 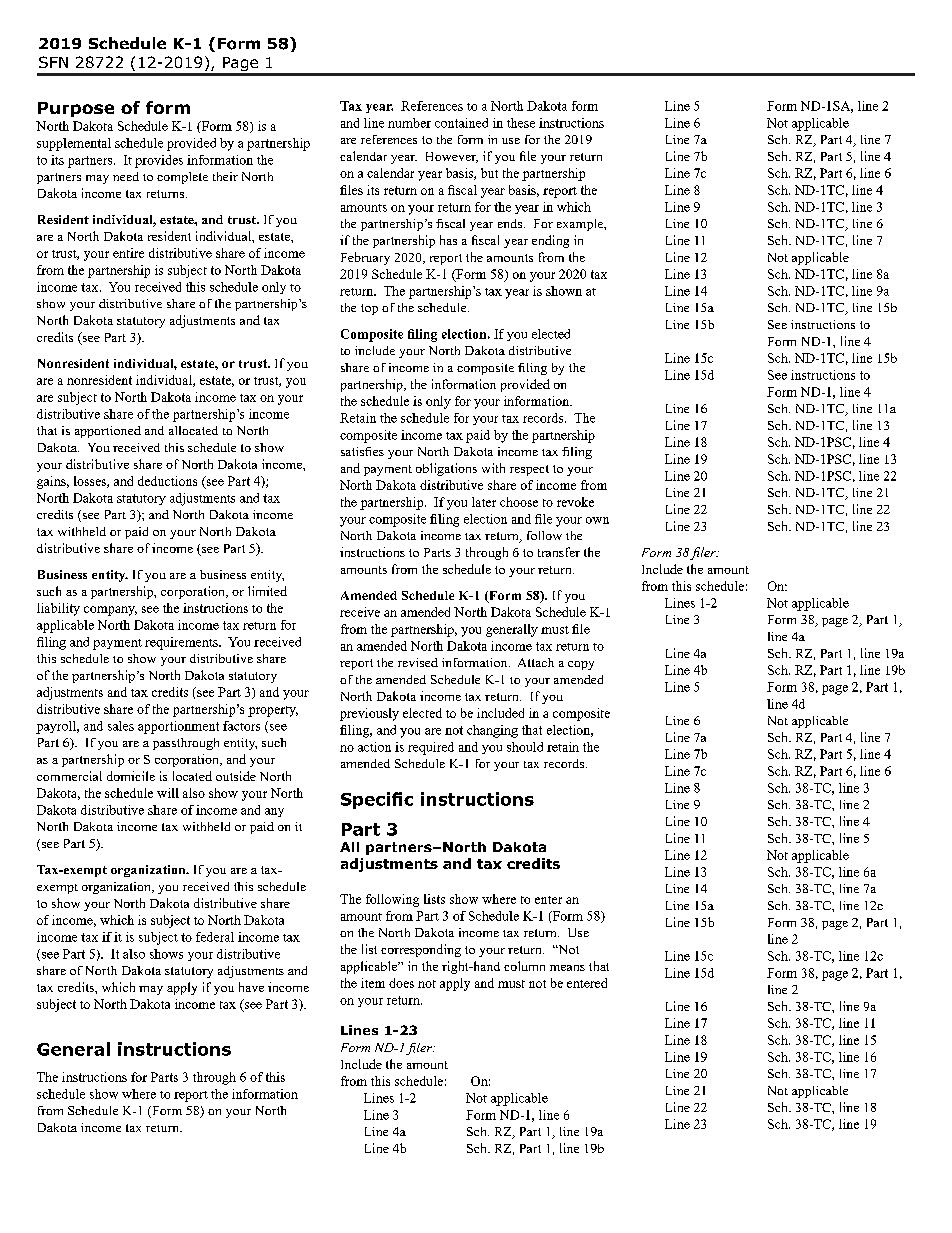 I want to click on property, so click(x=273, y=711).
